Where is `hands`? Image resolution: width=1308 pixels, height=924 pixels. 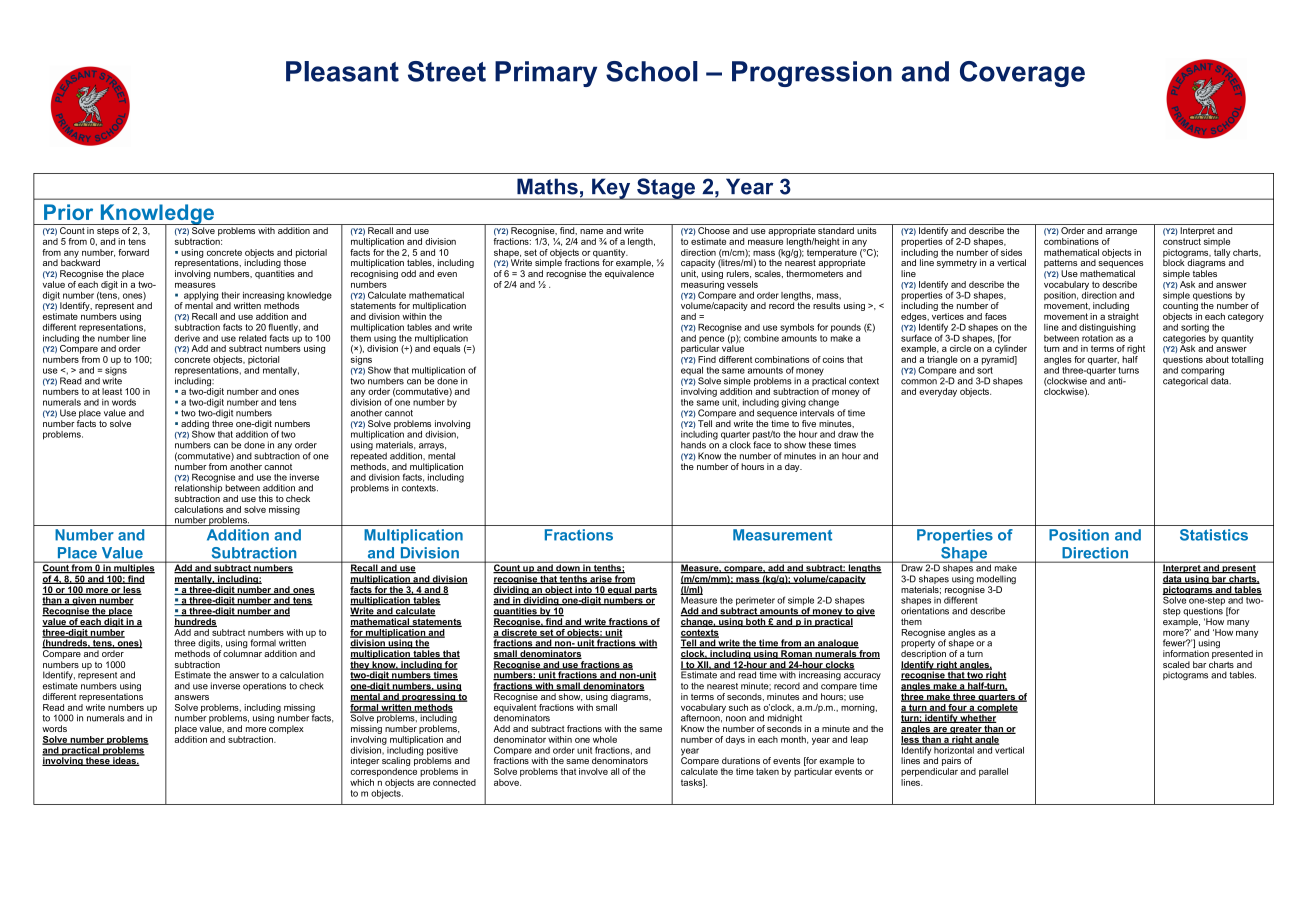
hands is located at coordinates (693, 445).
